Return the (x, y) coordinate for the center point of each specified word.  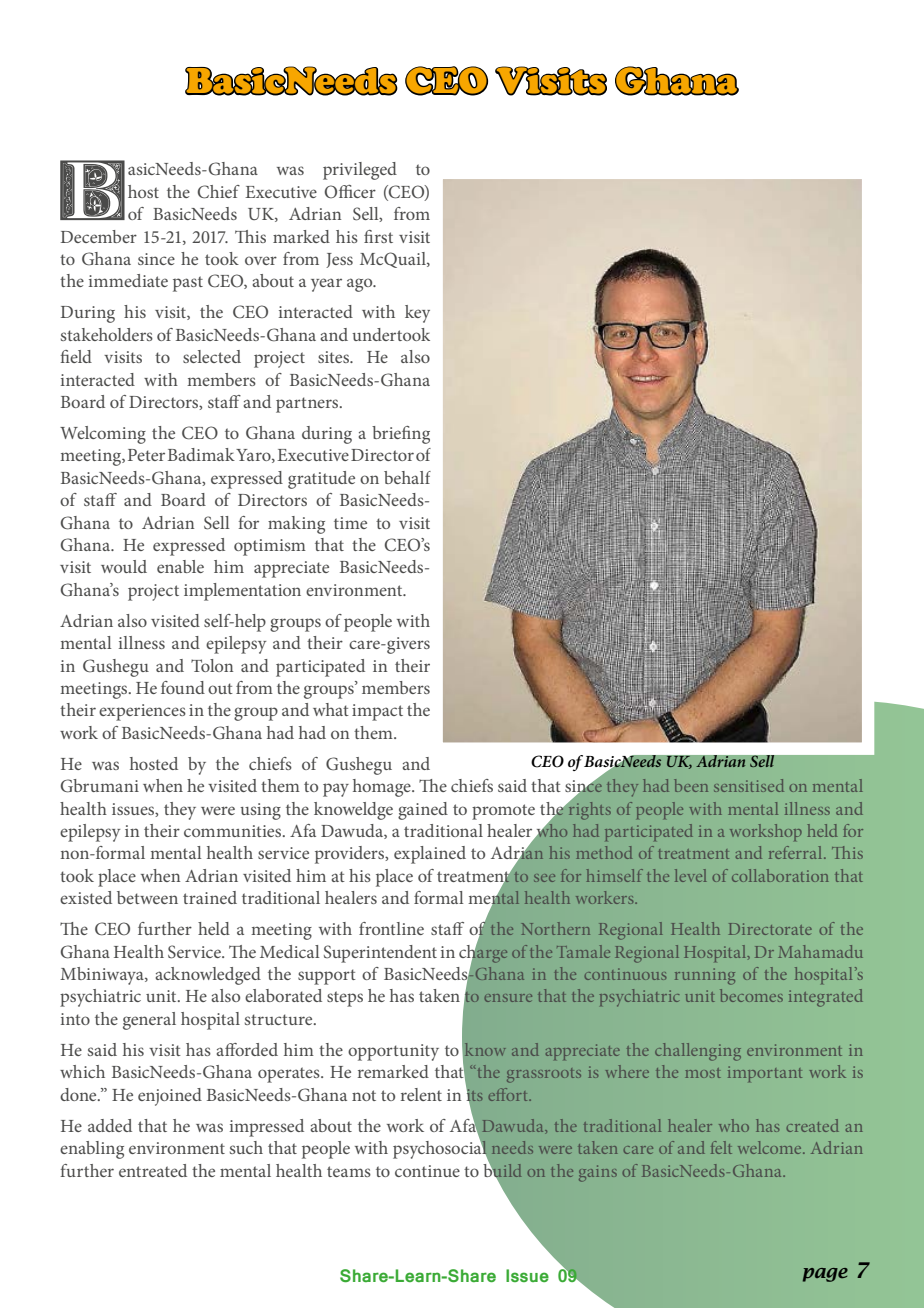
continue (427, 1171)
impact (377, 712)
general (149, 1021)
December (99, 236)
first (378, 236)
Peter (146, 455)
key (417, 314)
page (825, 1275)
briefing (401, 435)
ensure (508, 998)
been (691, 785)
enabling (92, 1150)
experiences (142, 712)
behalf (407, 477)
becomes (751, 995)
